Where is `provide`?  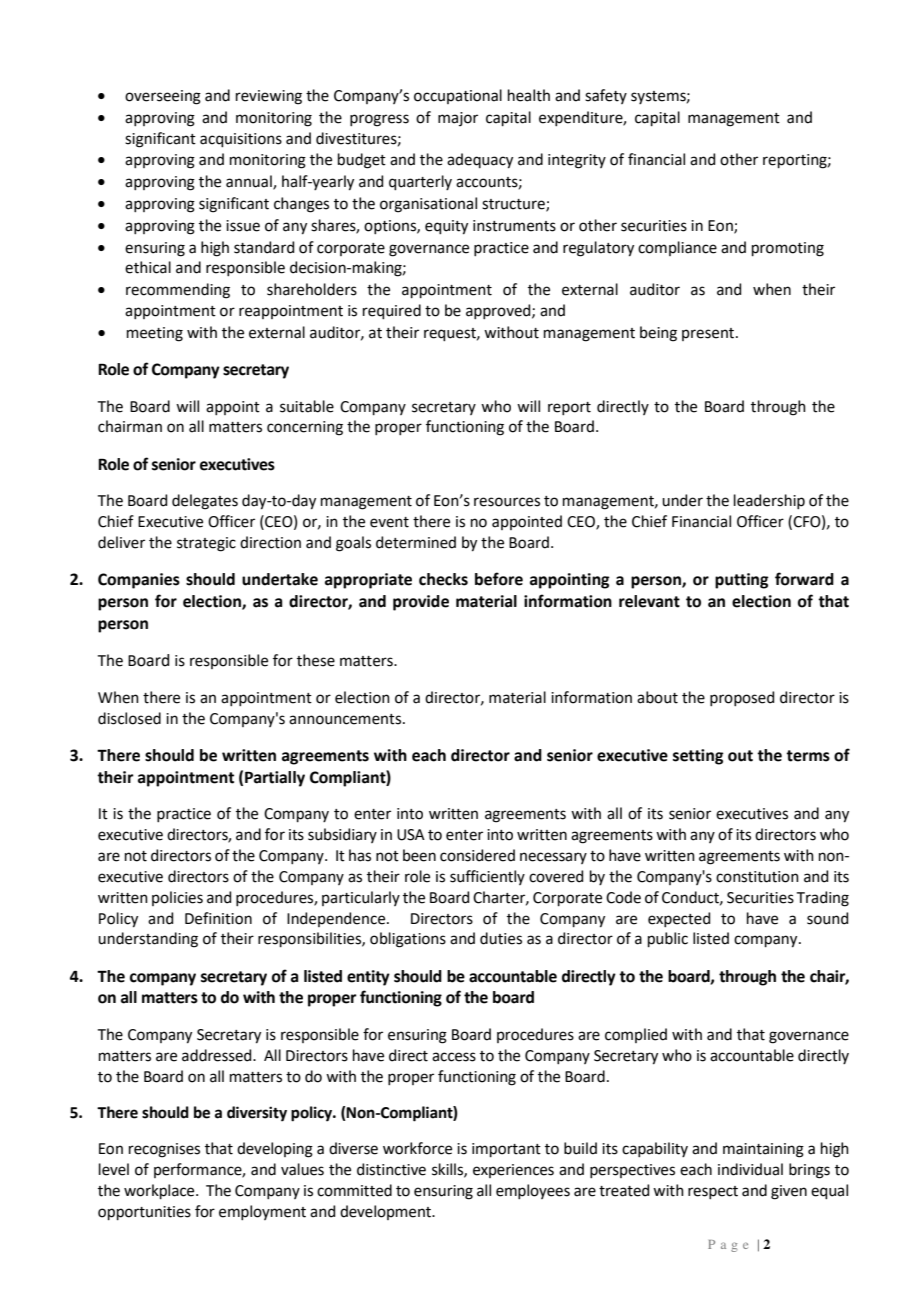 provide is located at coordinates (421, 603).
